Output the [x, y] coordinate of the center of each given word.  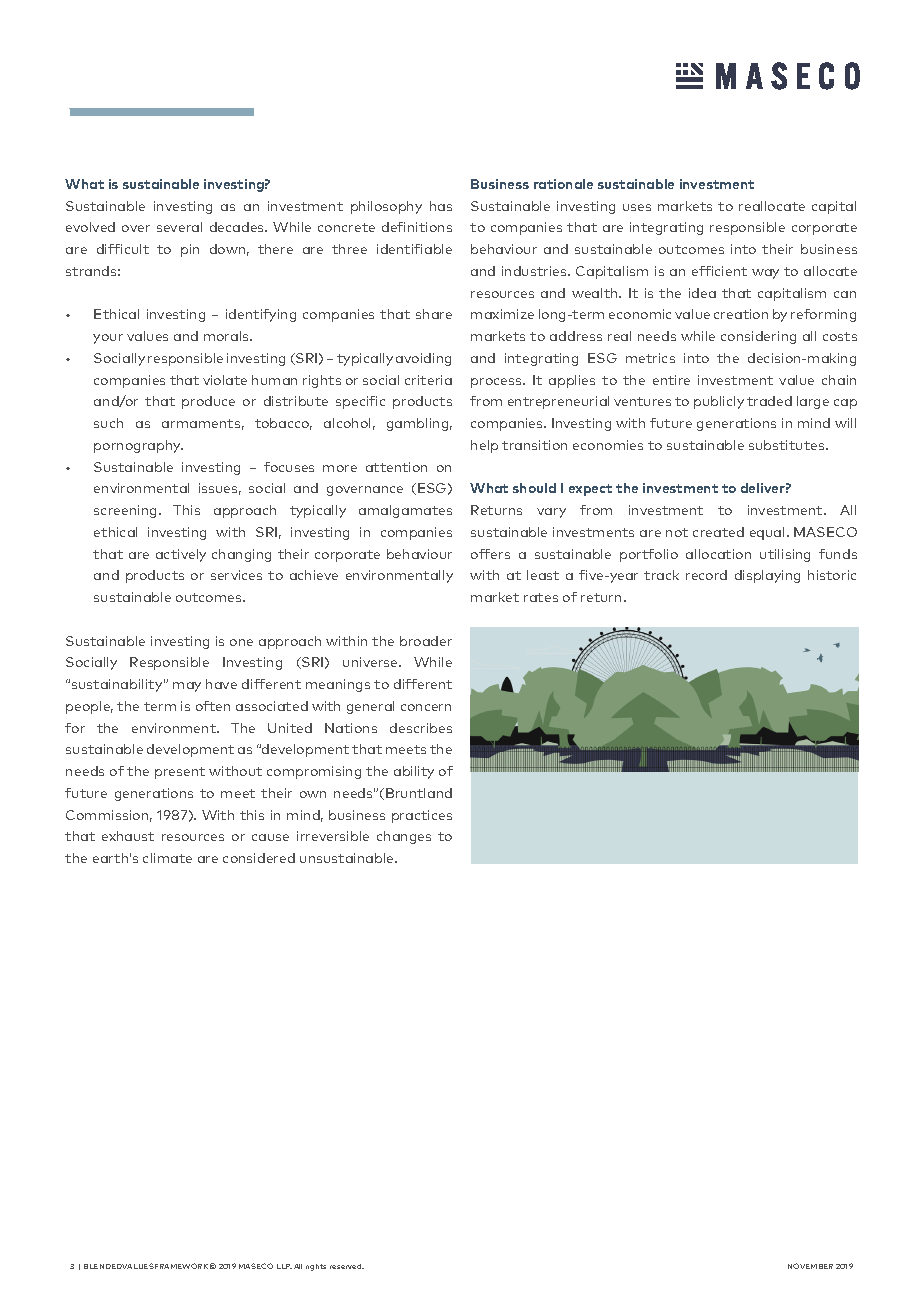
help [484, 446]
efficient [719, 271]
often [213, 706]
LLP [284, 1266]
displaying [767, 576]
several [179, 227]
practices [422, 816]
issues [220, 489]
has [441, 206]
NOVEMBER [810, 1266]
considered [259, 858]
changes [404, 837]
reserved [347, 1266]
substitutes [788, 445]
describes [421, 728]
